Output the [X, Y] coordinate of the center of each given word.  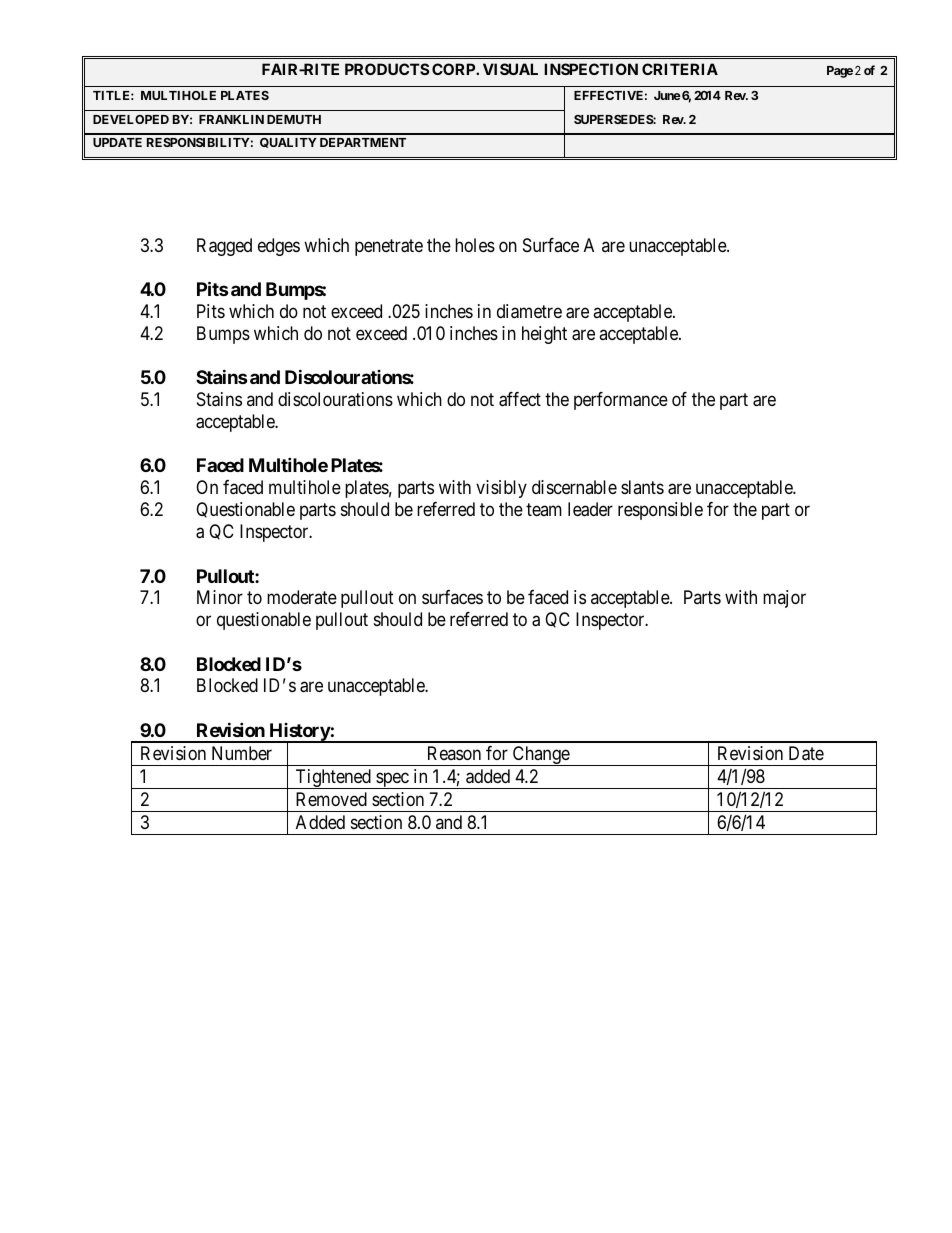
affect [520, 399]
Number [242, 753]
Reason [454, 753]
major [784, 599]
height [544, 335]
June [667, 95]
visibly [501, 489]
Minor [220, 597]
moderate [302, 597]
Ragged [224, 247]
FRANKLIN [231, 119]
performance [621, 401]
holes [475, 245]
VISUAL [510, 69]
